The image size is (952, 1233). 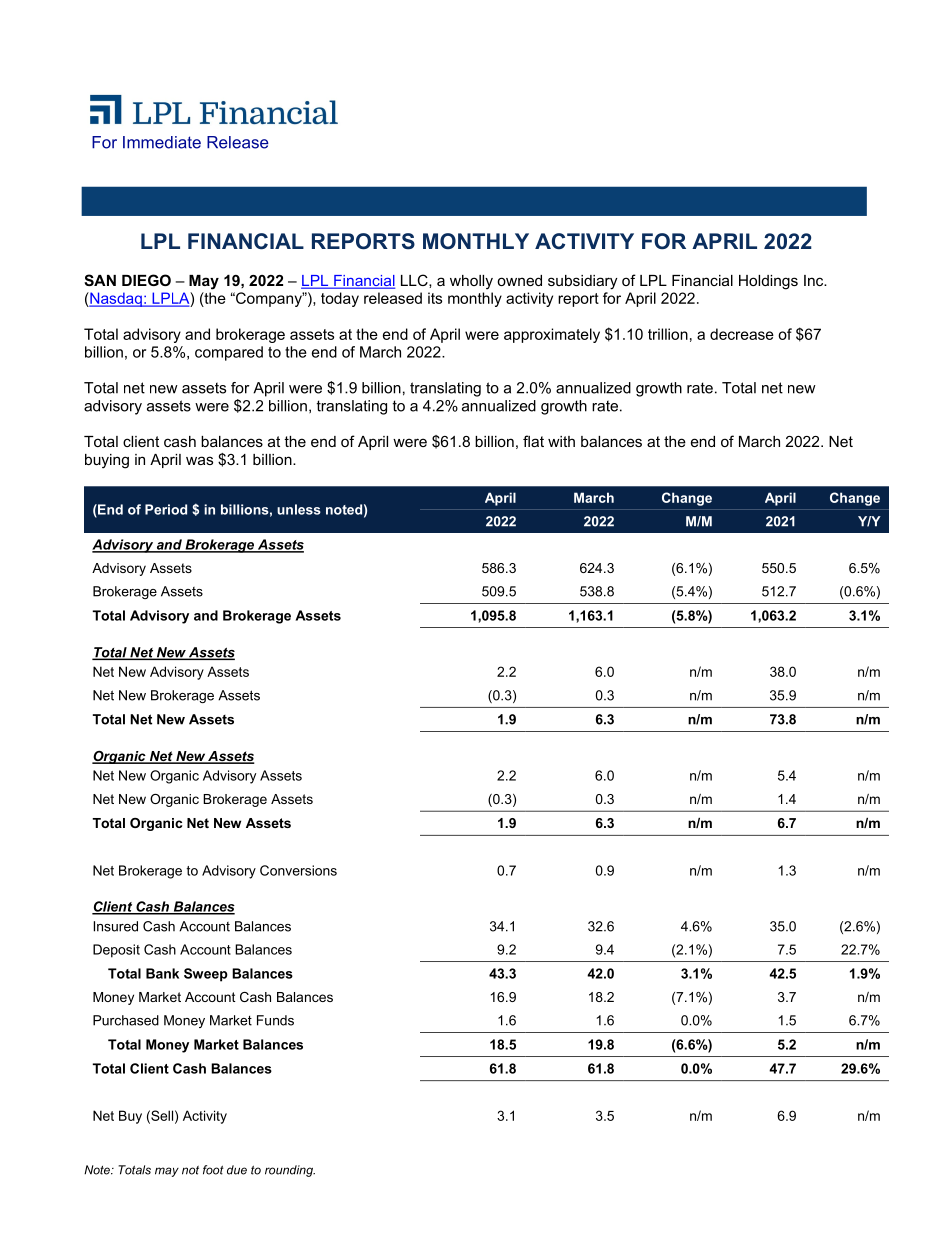 I want to click on wholly, so click(x=471, y=282).
